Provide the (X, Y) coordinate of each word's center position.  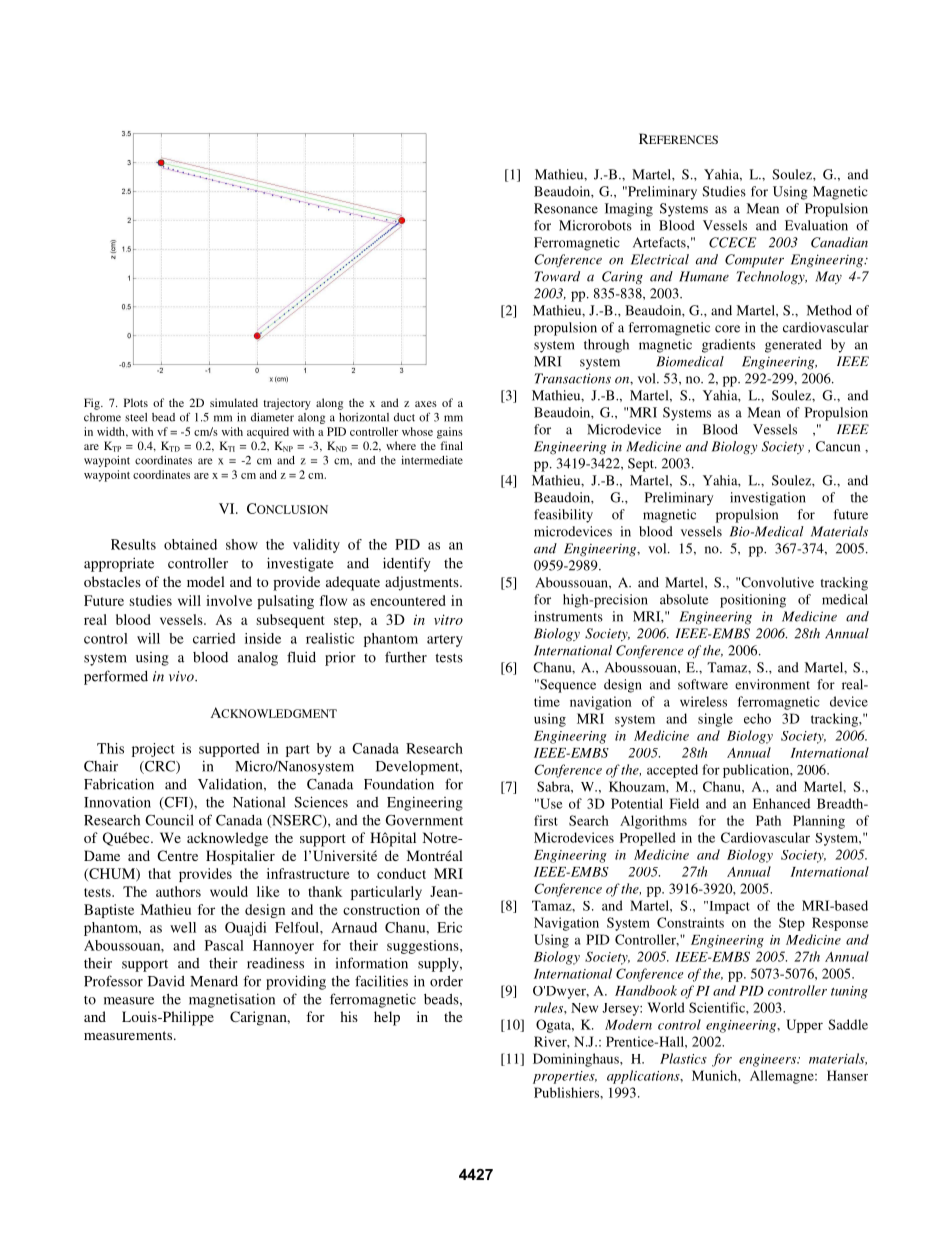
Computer (754, 261)
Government (424, 820)
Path (768, 820)
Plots (136, 402)
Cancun (838, 446)
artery (445, 641)
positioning (753, 601)
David (166, 981)
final (452, 445)
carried (214, 638)
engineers (769, 1060)
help (387, 1018)
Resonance (566, 208)
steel (136, 417)
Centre (177, 855)
